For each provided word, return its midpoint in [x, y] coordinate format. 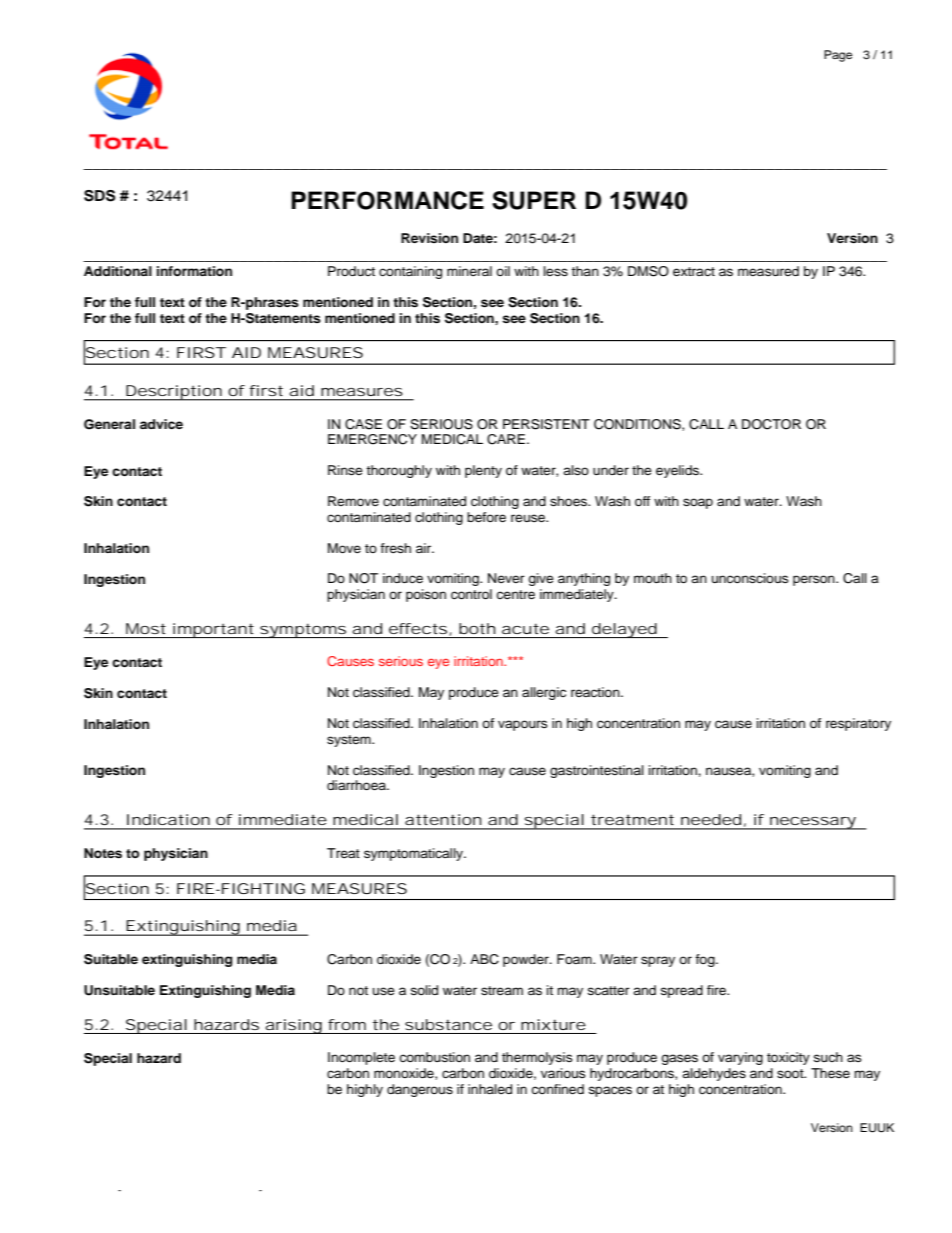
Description [173, 393]
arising [293, 1026]
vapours [523, 725]
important [213, 630]
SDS [99, 196]
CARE [506, 439]
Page [838, 56]
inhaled [490, 1089]
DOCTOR [771, 424]
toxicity [788, 1058]
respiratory [858, 724]
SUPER [534, 200]
